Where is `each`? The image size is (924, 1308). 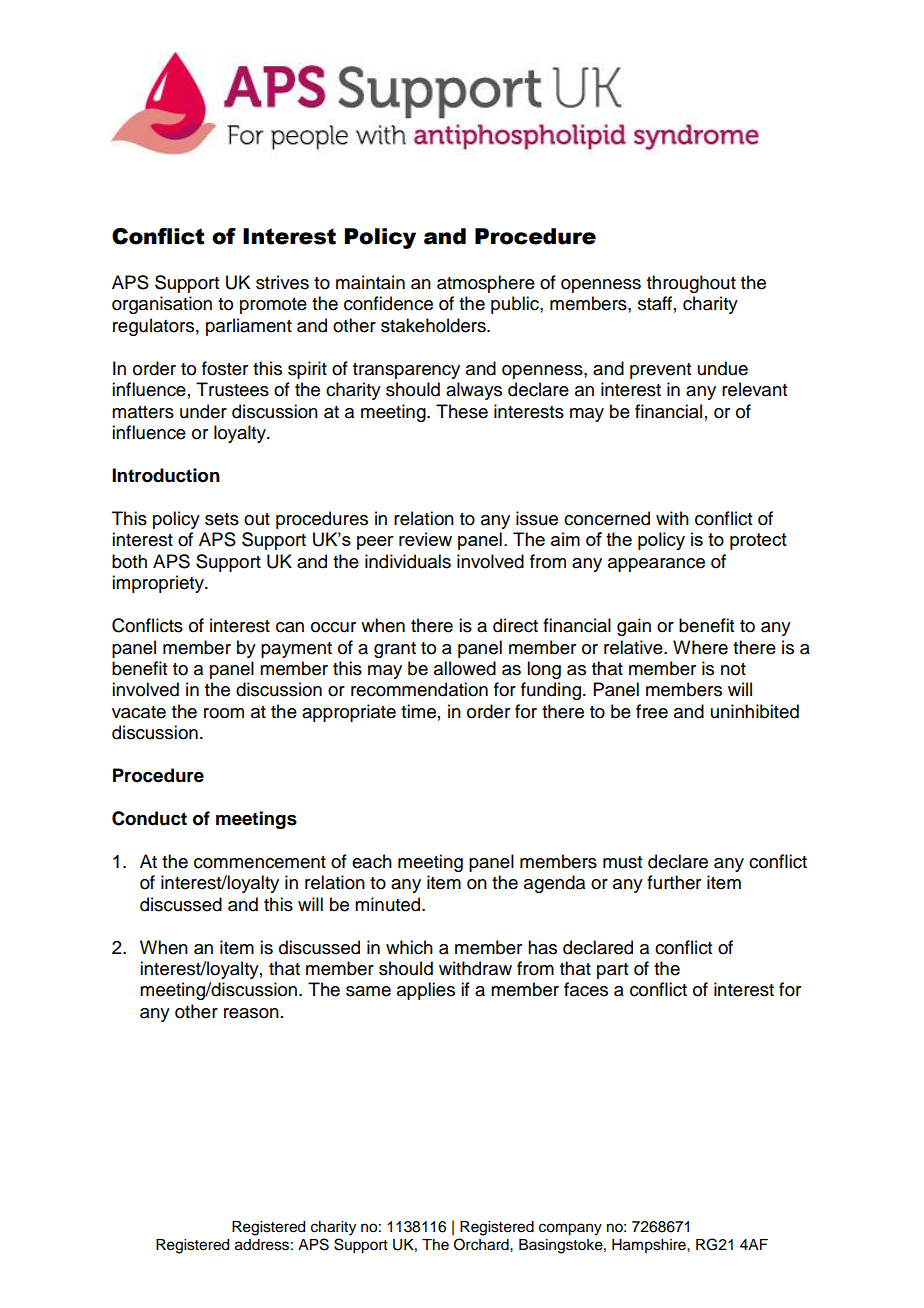
each is located at coordinates (372, 861).
